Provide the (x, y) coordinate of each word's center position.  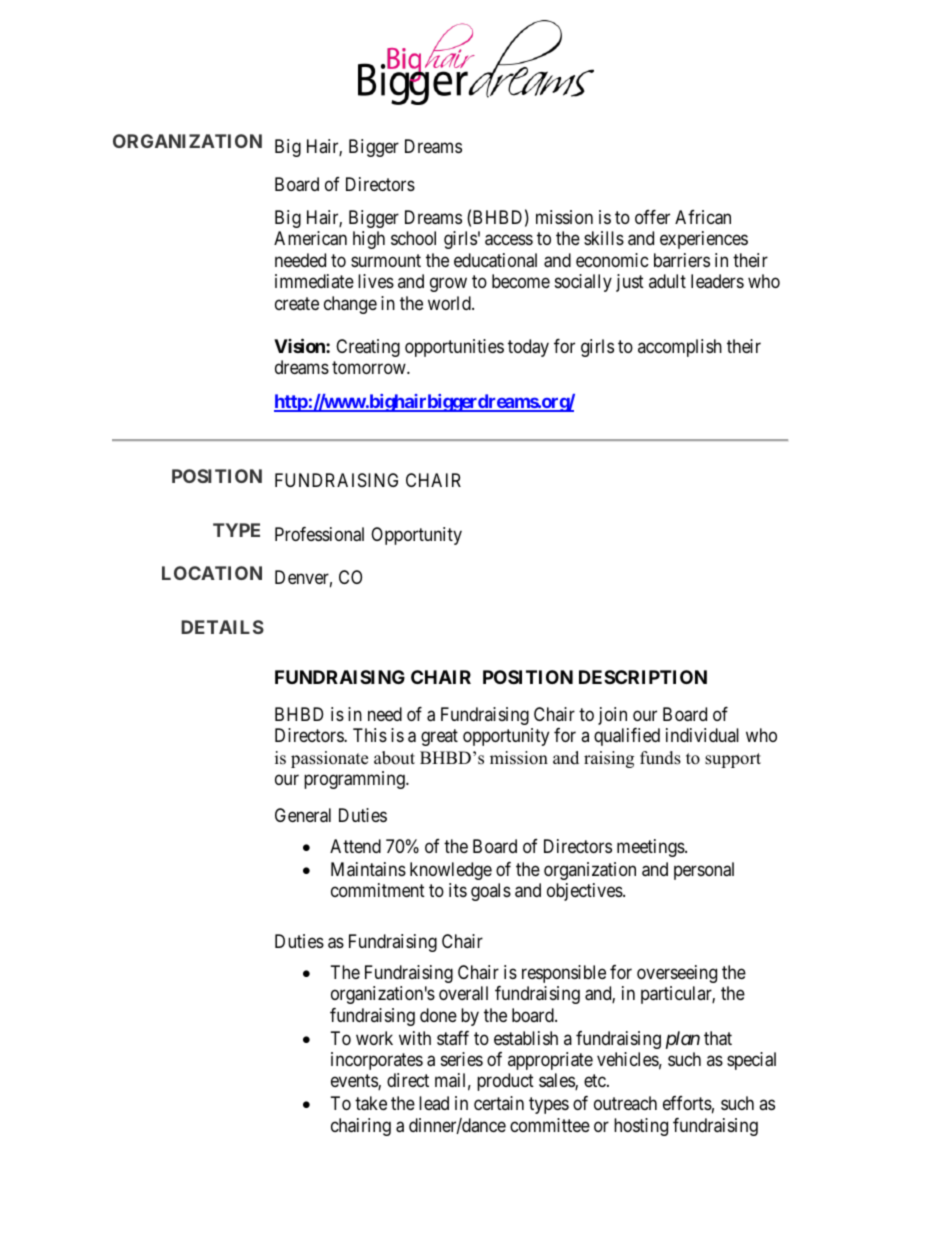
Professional (319, 534)
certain (499, 1103)
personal (704, 871)
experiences (704, 240)
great (439, 737)
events (355, 1082)
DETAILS (222, 627)
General (303, 815)
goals (491, 892)
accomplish (680, 348)
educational (495, 260)
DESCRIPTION (643, 677)
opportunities (454, 348)
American (310, 238)
